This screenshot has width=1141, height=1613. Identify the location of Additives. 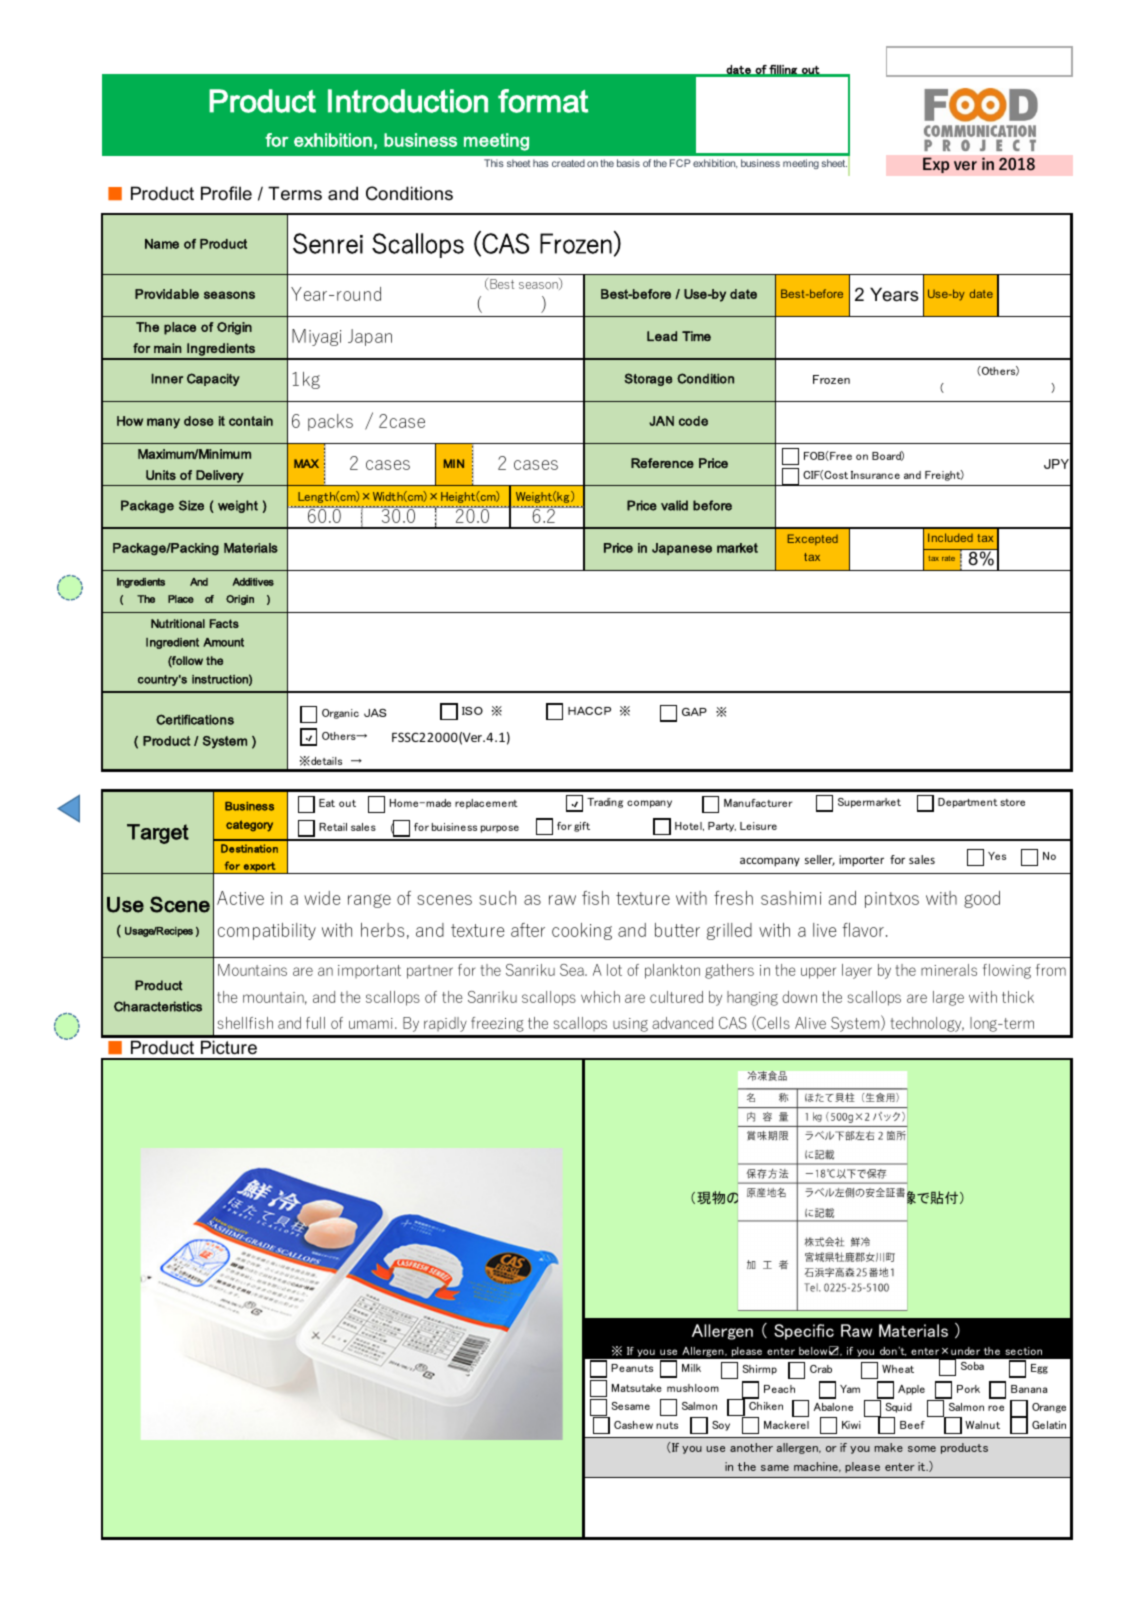
(253, 582).
